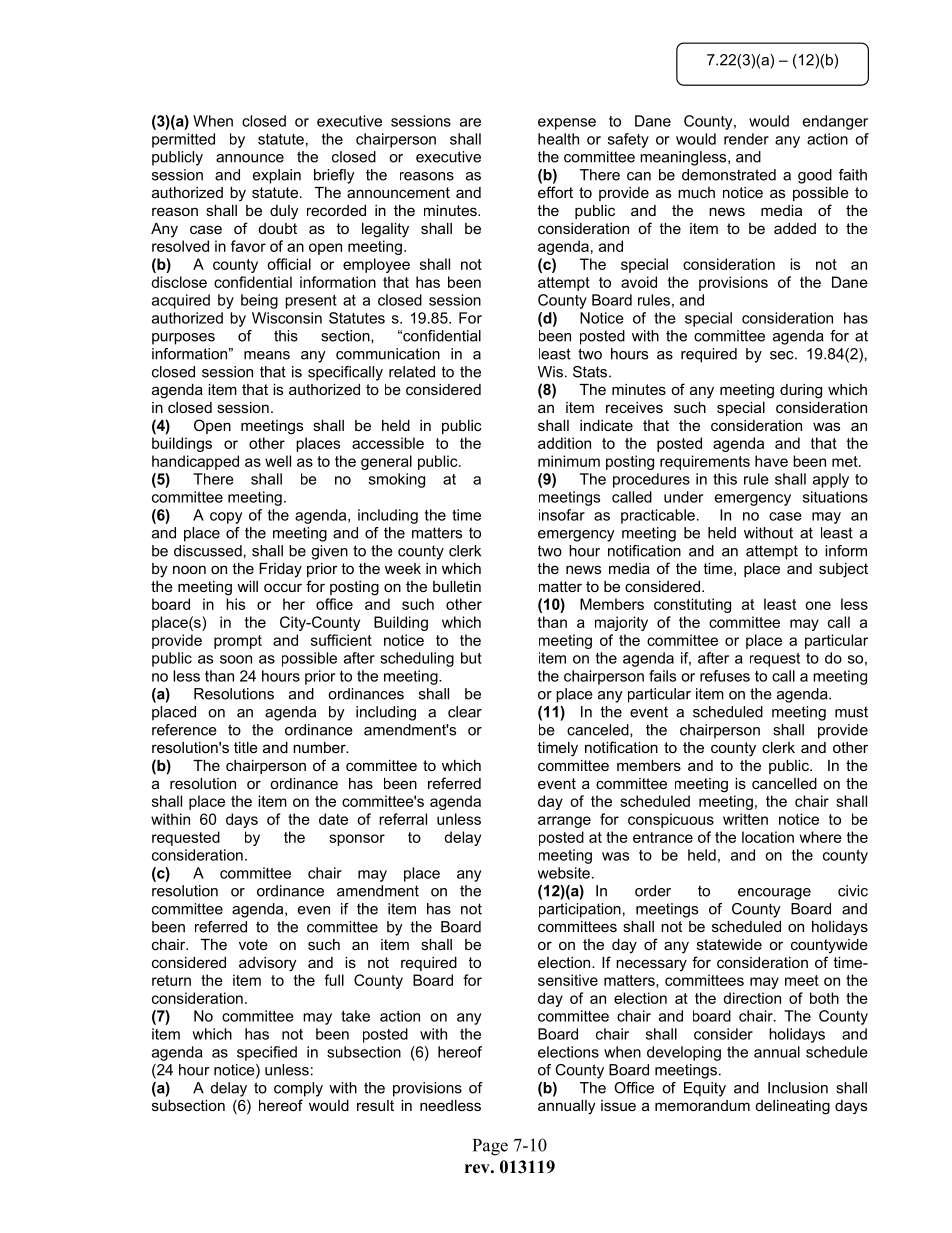 Image resolution: width=952 pixels, height=1233 pixels. I want to click on one, so click(818, 605).
